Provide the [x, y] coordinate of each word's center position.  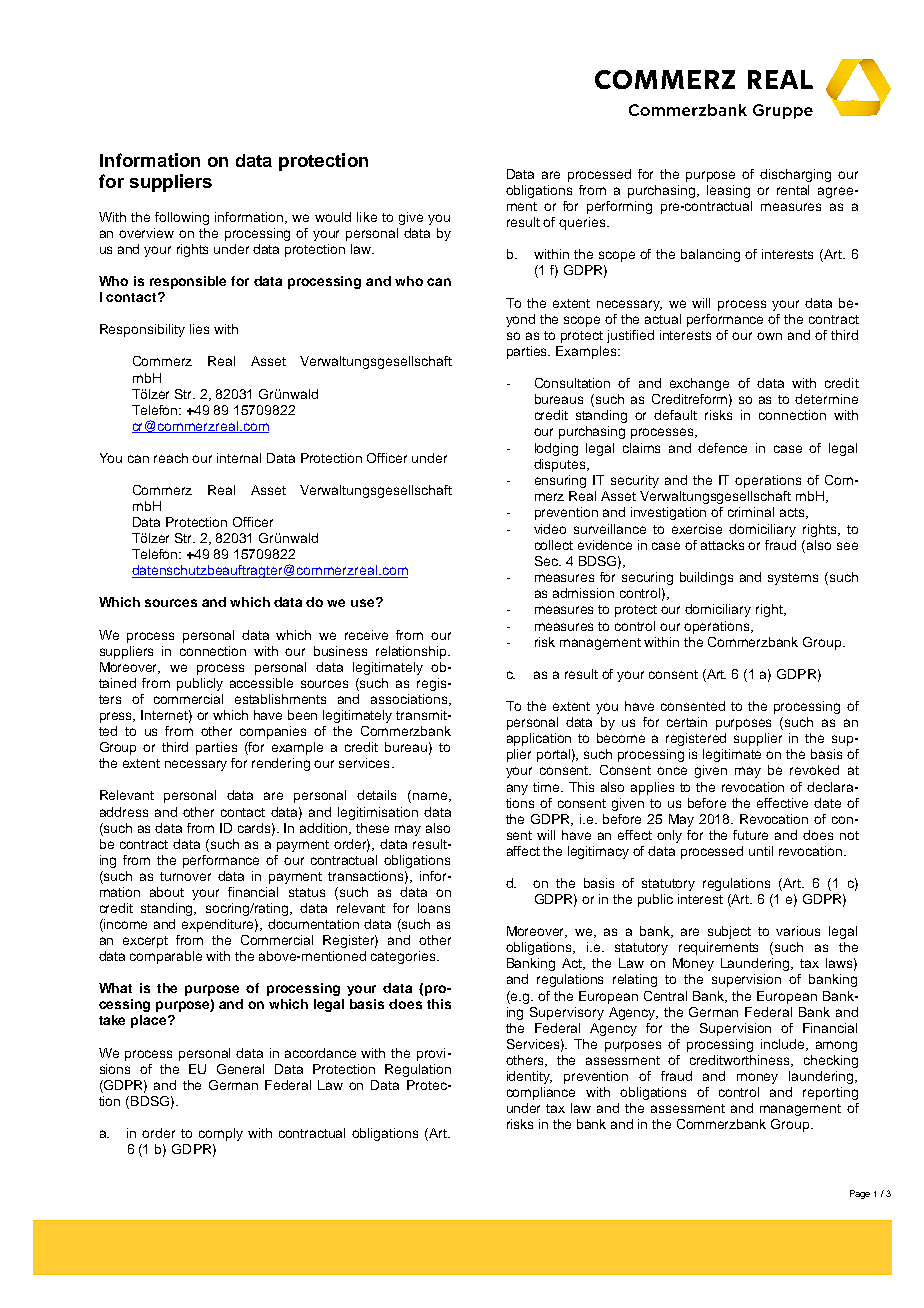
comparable [166, 957]
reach [171, 458]
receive [366, 635]
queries [583, 223]
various [798, 931]
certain [687, 722]
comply [221, 1134]
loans [434, 908]
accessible [261, 683]
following [182, 218]
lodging [556, 449]
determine [826, 399]
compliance [541, 1093]
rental [793, 190]
